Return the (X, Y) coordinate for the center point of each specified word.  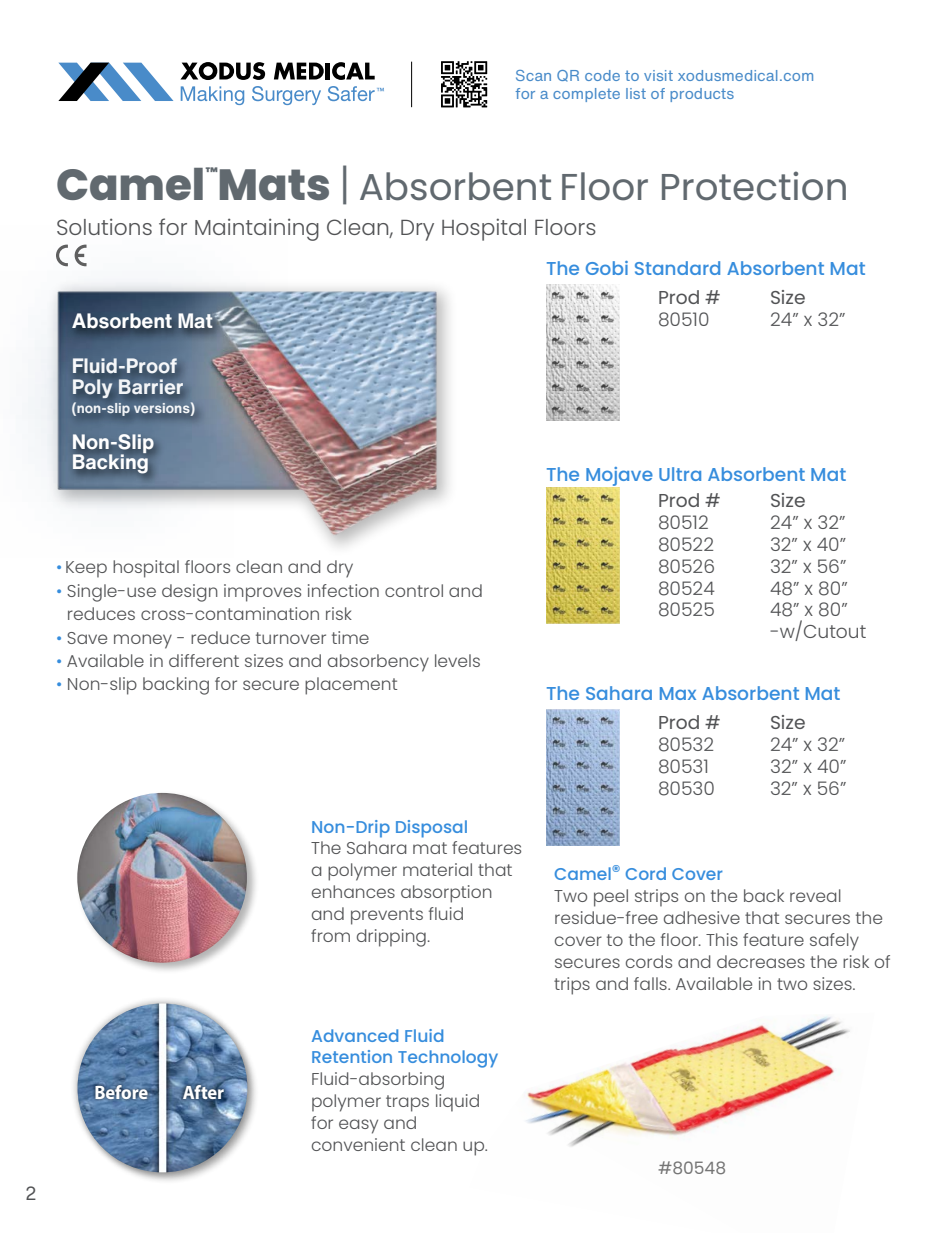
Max (678, 693)
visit (658, 75)
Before (121, 1091)
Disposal (431, 829)
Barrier (151, 386)
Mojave (618, 477)
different (204, 660)
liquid (457, 1103)
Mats (274, 185)
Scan (533, 75)
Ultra (680, 474)
